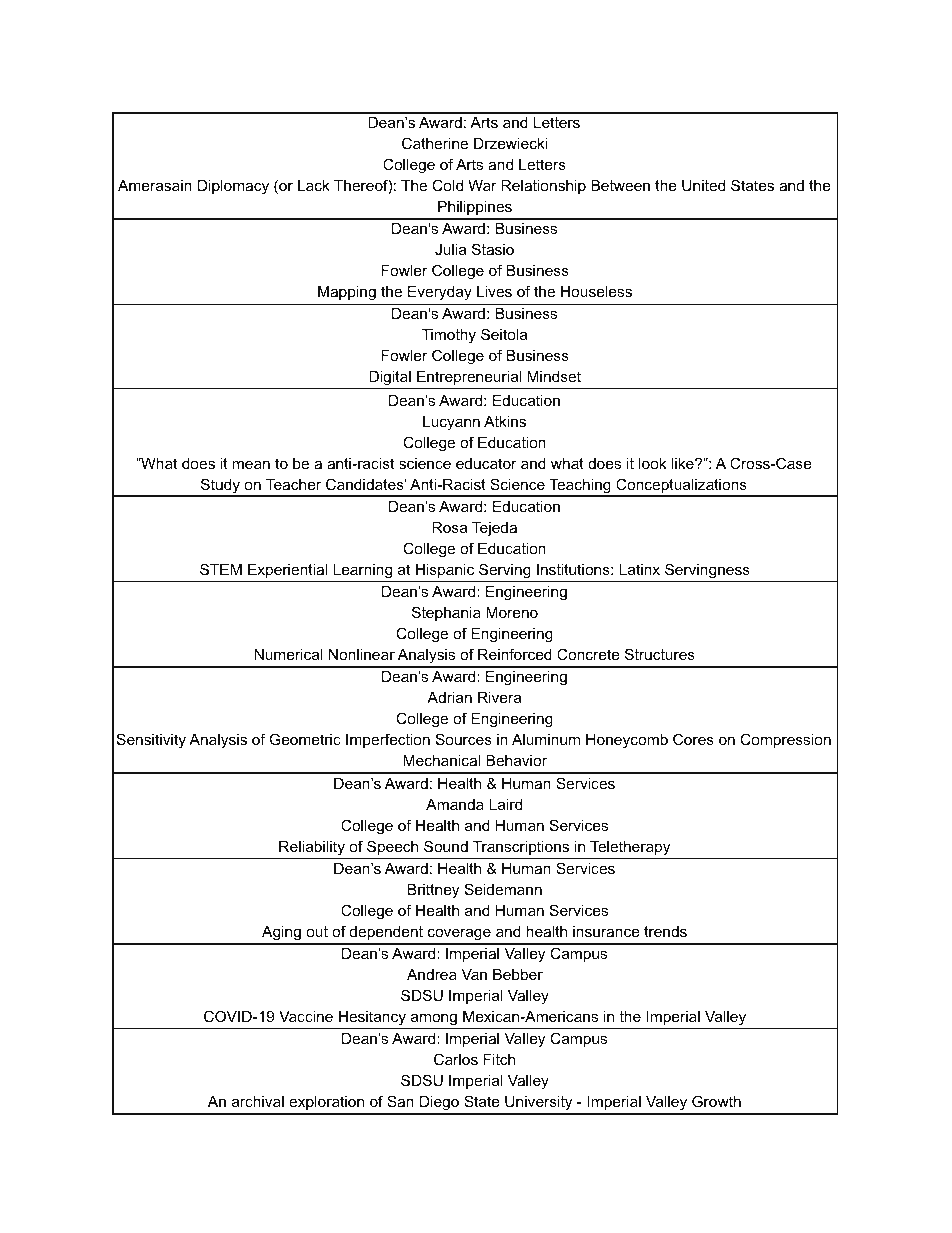 The image size is (952, 1233). Describe the element at coordinates (233, 187) in the document. I see `Diplomacy` at that location.
